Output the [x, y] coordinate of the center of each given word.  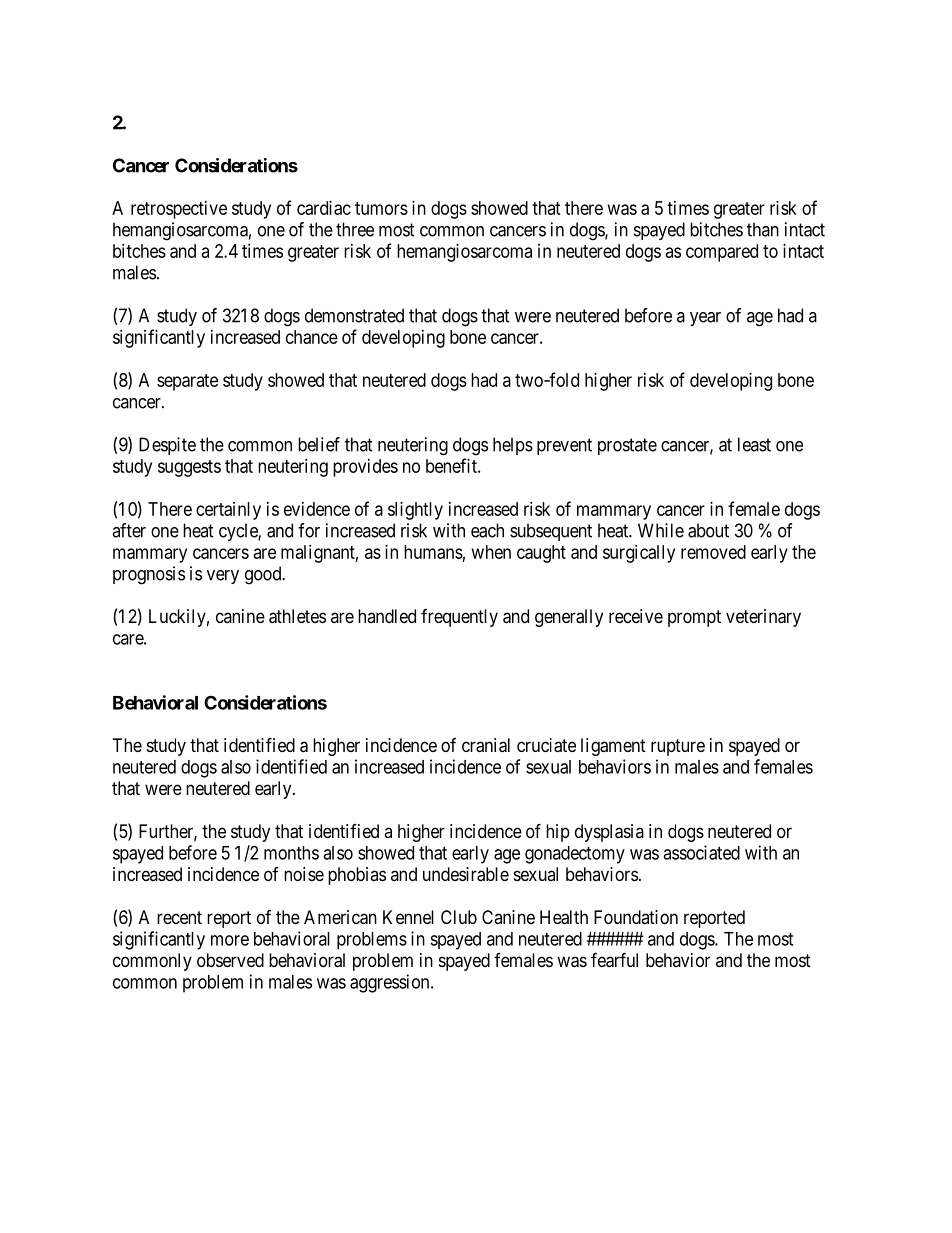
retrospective [179, 210]
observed [230, 960]
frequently [459, 618]
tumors [381, 208]
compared [722, 253]
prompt [694, 618]
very [223, 577]
